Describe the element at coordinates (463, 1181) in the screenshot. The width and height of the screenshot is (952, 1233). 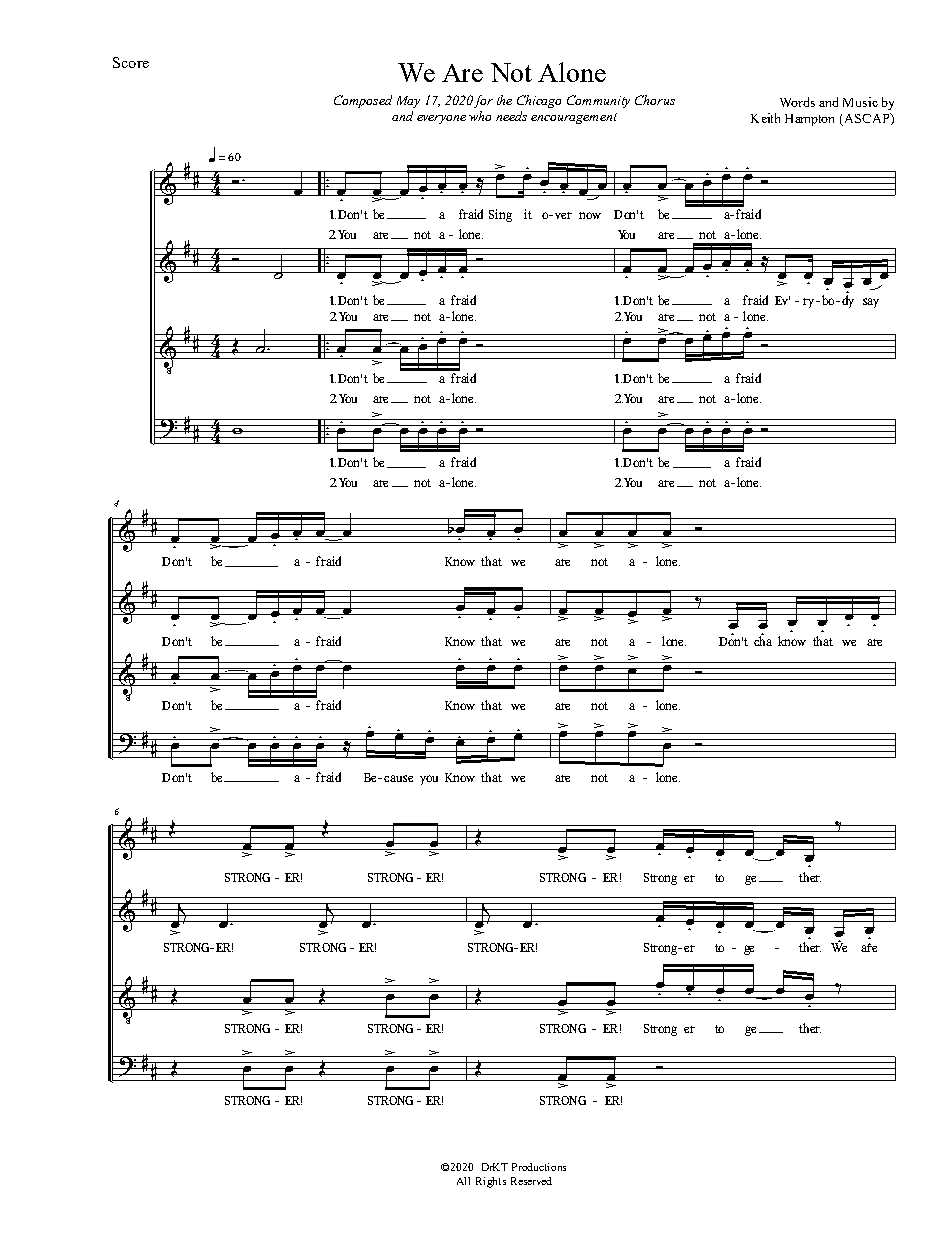
I see `All` at that location.
